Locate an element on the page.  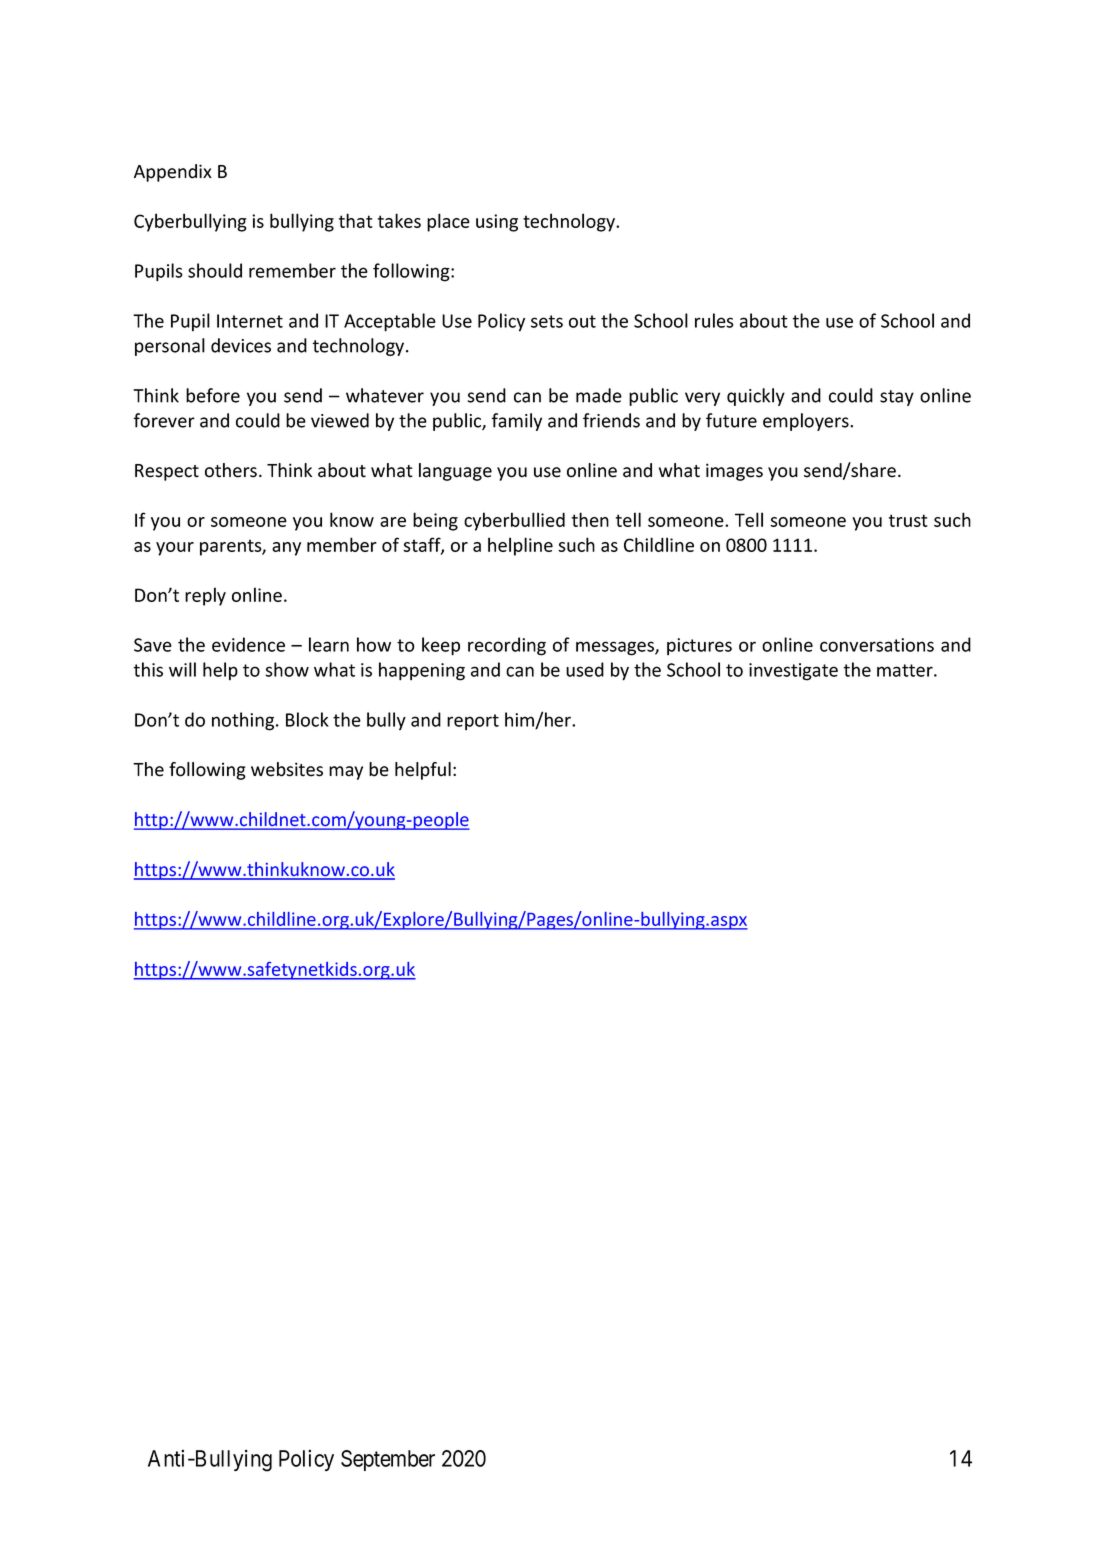
used is located at coordinates (585, 669).
